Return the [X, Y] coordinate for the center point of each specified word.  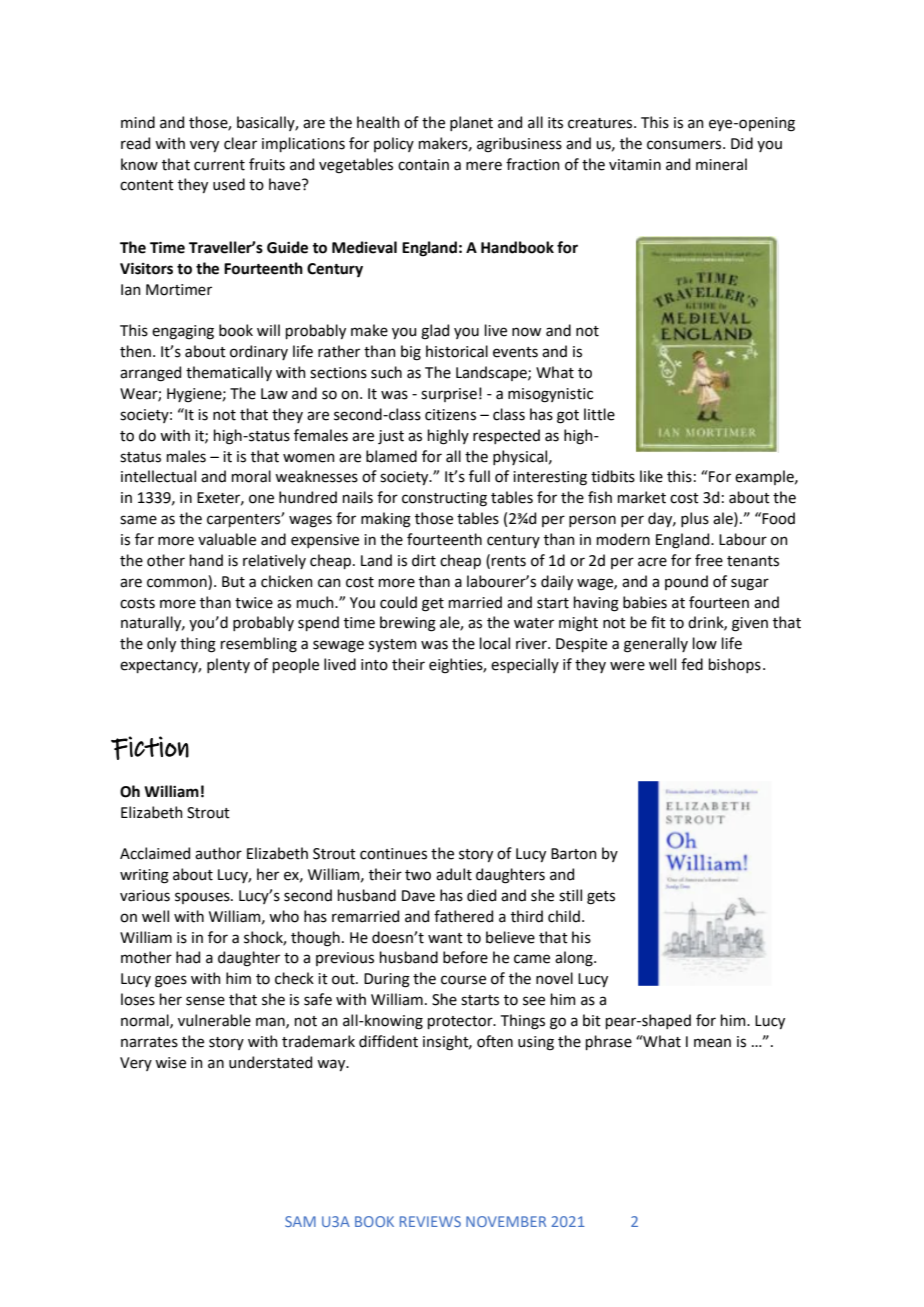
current [219, 165]
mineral [721, 164]
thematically [229, 373]
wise [170, 1063]
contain [423, 165]
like [651, 476]
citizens [450, 415]
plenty [228, 665]
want [445, 938]
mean [712, 1043]
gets [601, 898]
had [188, 957]
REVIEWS [430, 1221]
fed [692, 664]
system [393, 645]
